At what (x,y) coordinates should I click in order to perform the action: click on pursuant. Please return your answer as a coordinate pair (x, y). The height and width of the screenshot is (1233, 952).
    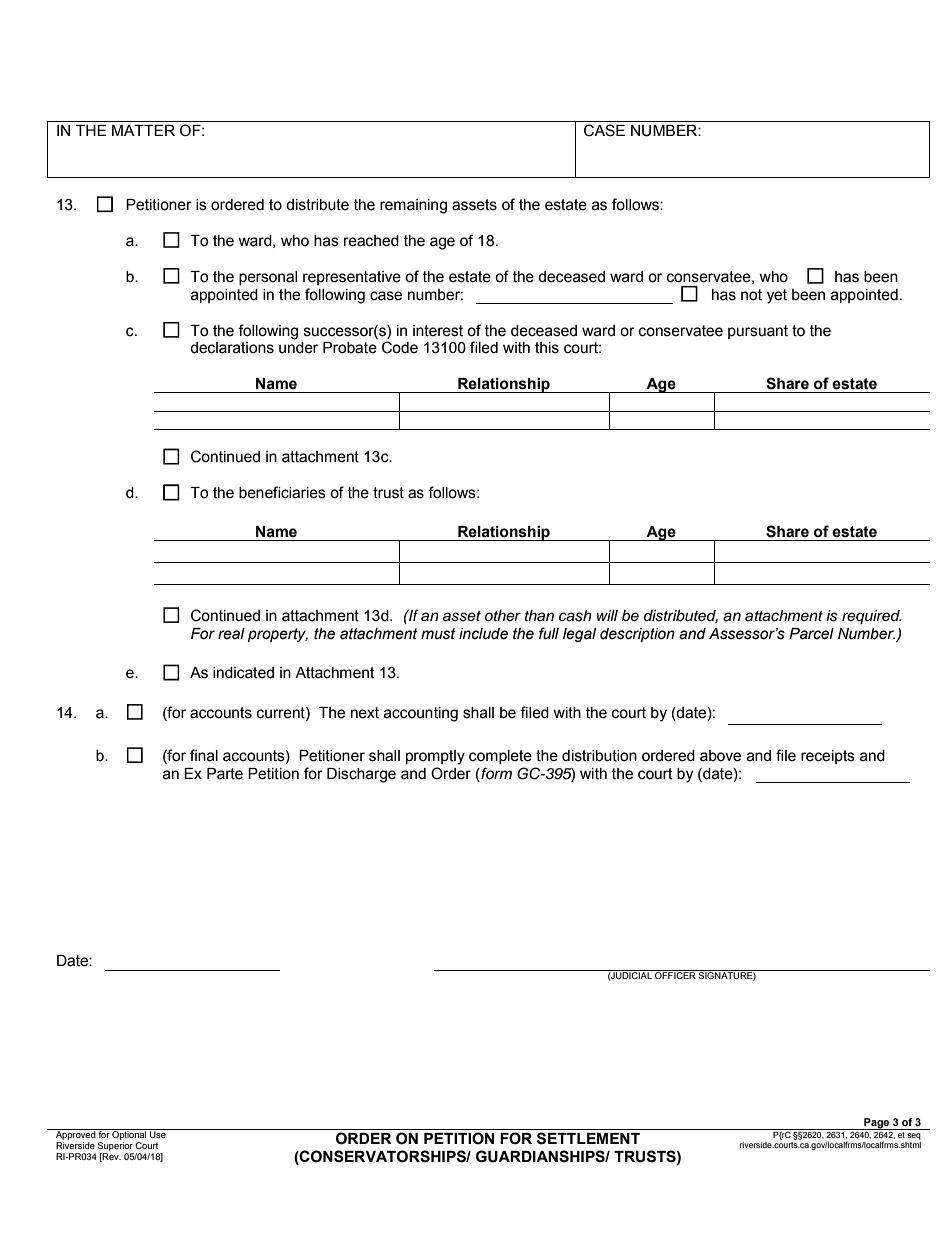
    Looking at the image, I should click on (758, 332).
